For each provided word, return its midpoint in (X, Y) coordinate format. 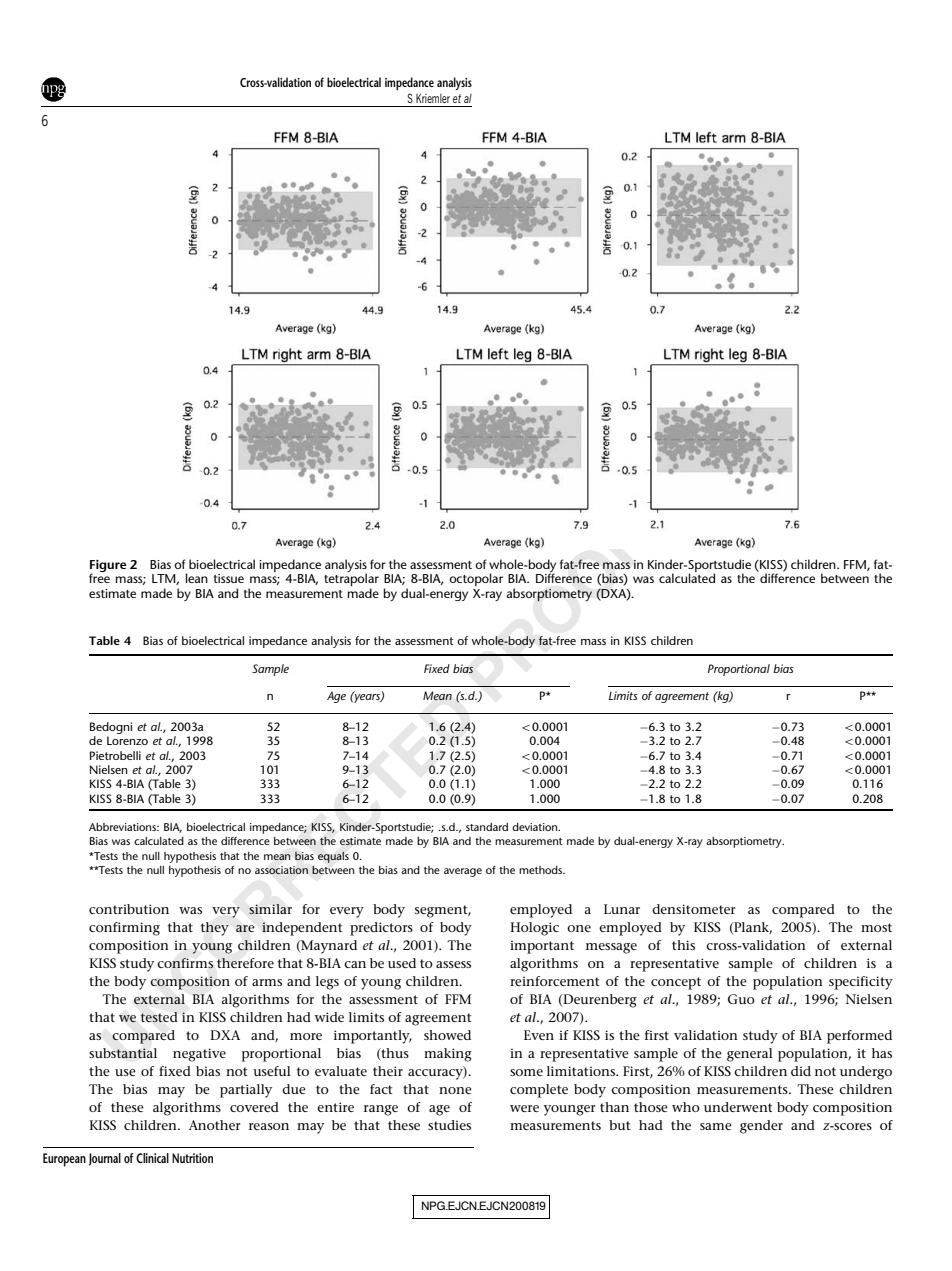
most (876, 927)
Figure (108, 567)
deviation (536, 827)
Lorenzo (127, 740)
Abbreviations (123, 827)
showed (447, 1035)
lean (197, 578)
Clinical (152, 1158)
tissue (229, 578)
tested (159, 1017)
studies (449, 1125)
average (463, 872)
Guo (741, 999)
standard (487, 827)
